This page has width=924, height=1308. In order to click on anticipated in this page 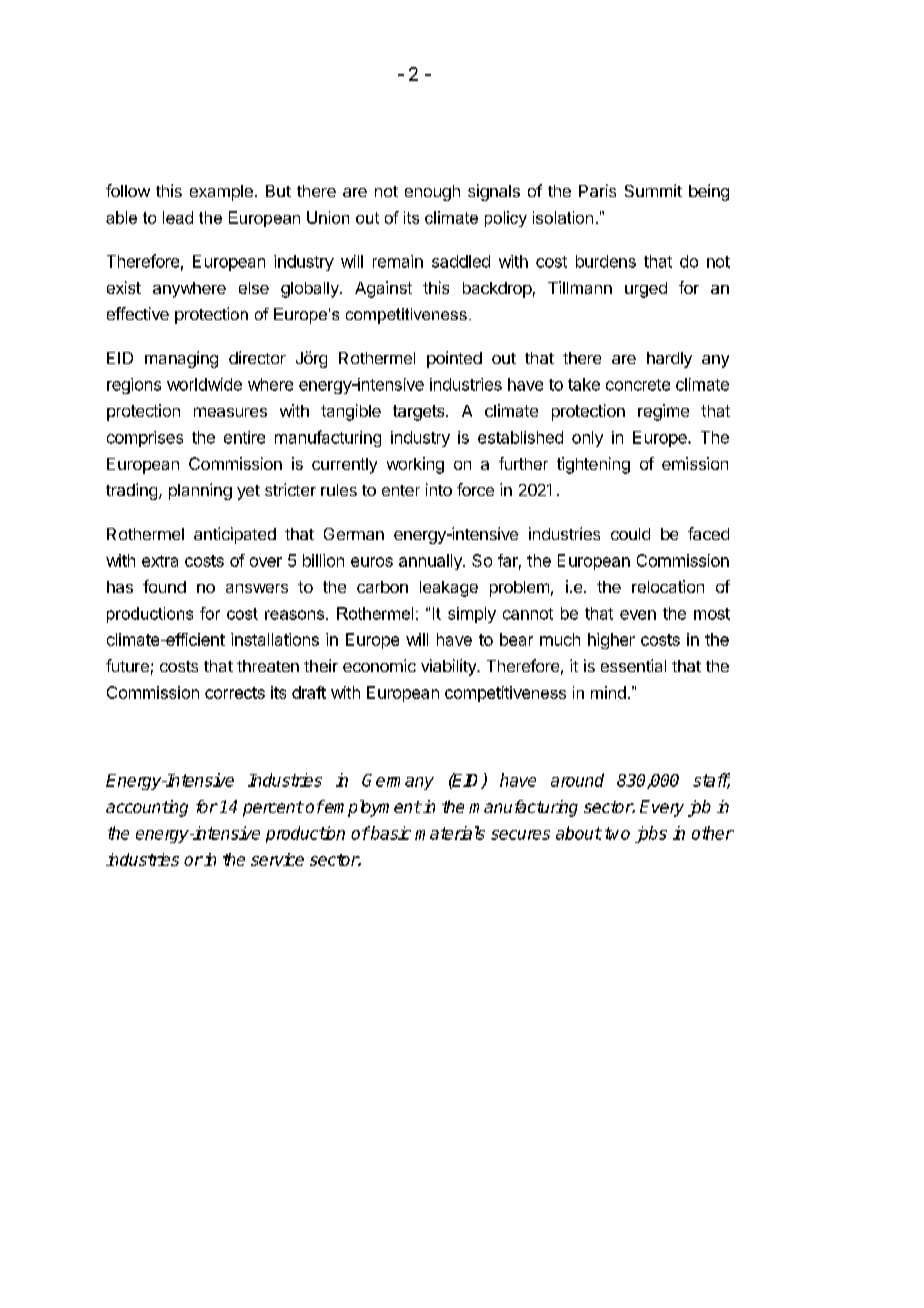, I will do `click(235, 535)`.
